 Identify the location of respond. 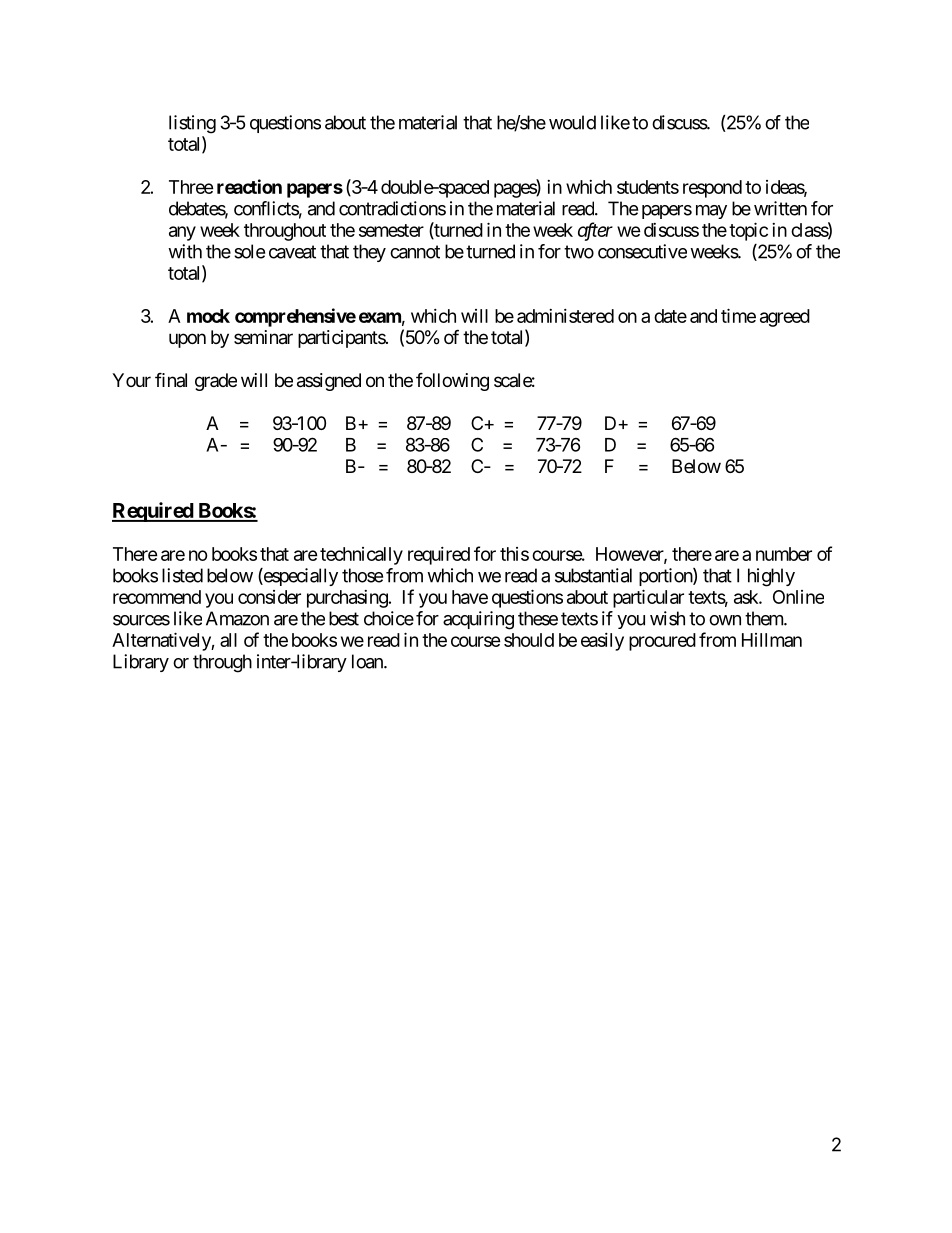
(712, 189).
